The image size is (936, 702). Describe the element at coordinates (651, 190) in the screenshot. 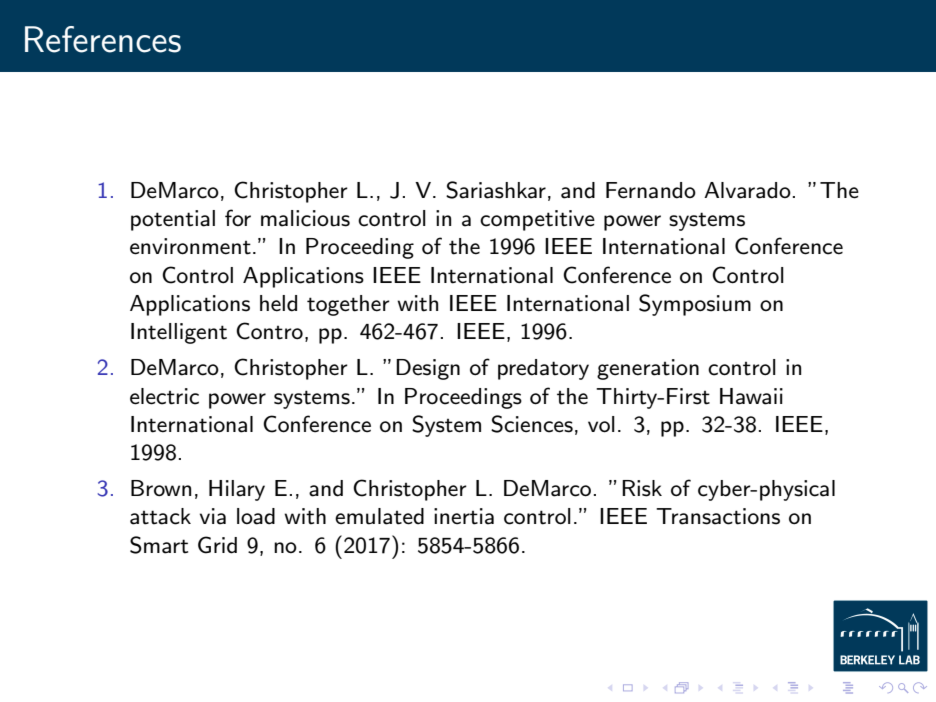

I see `Fernando` at that location.
